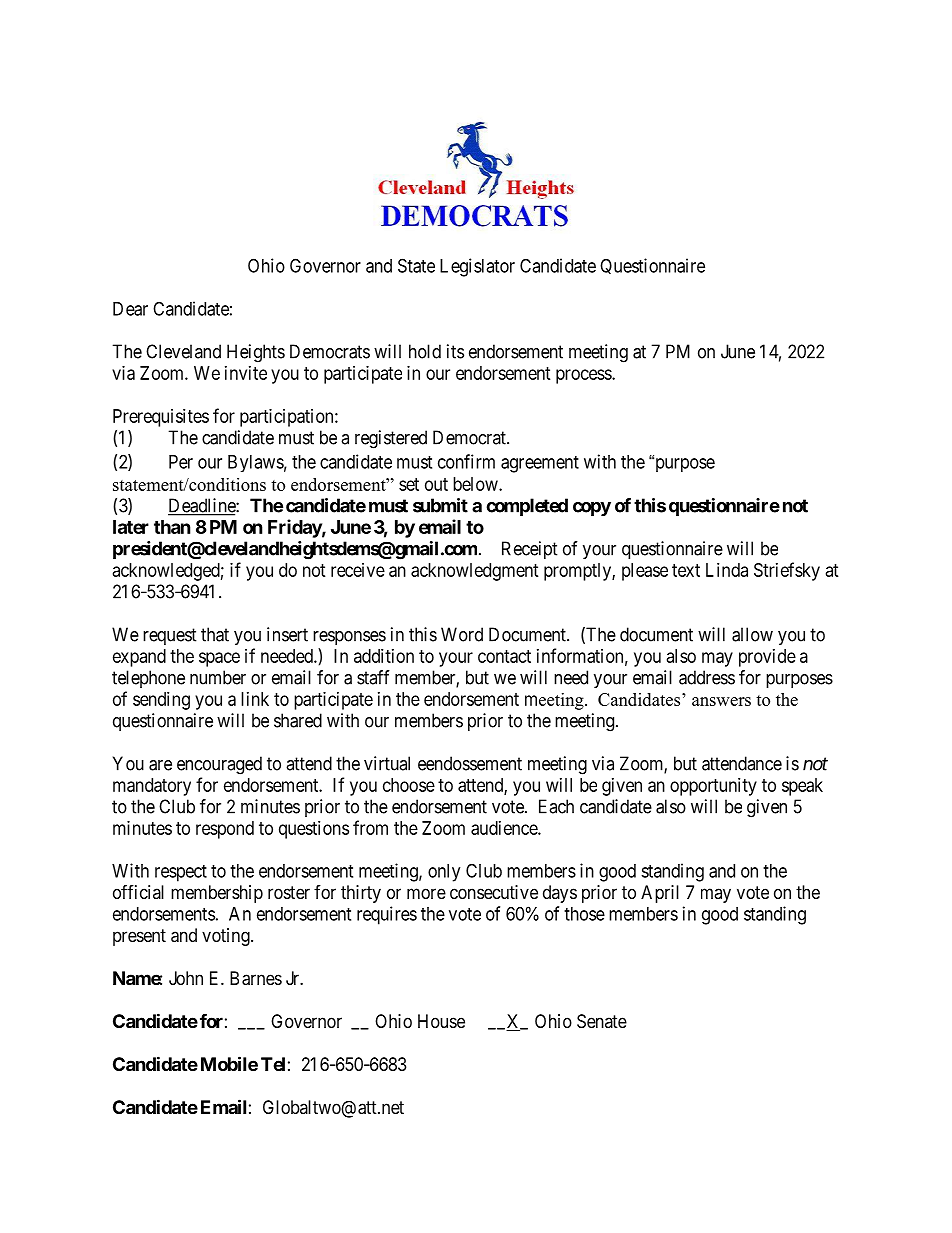  Describe the element at coordinates (440, 505) in the screenshot. I see `submit` at that location.
